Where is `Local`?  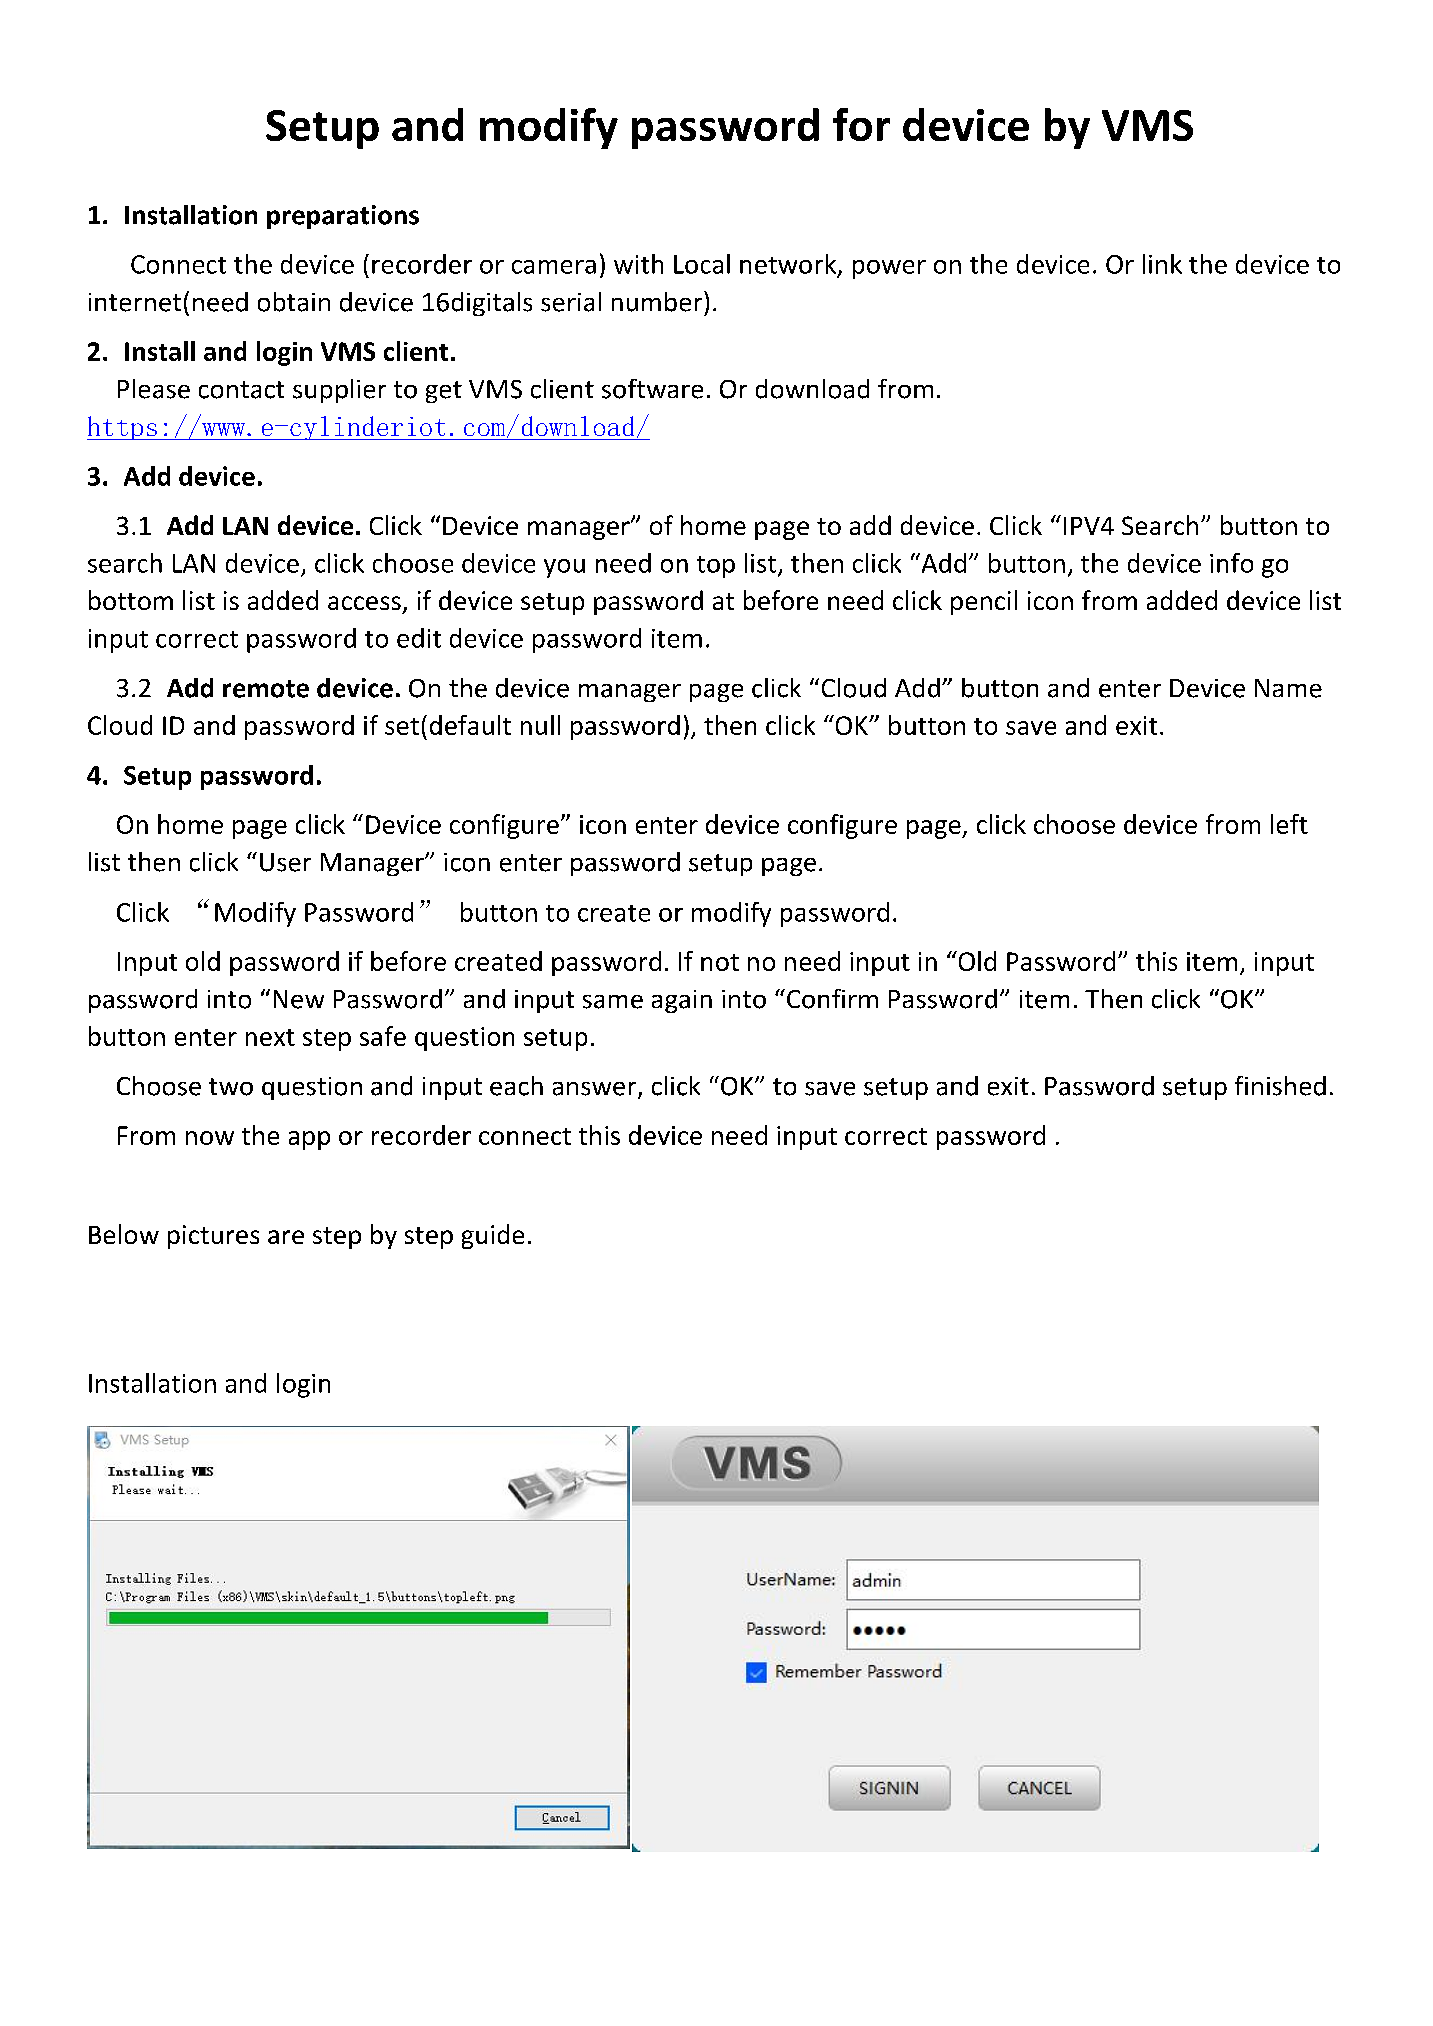
Local is located at coordinates (702, 264).
